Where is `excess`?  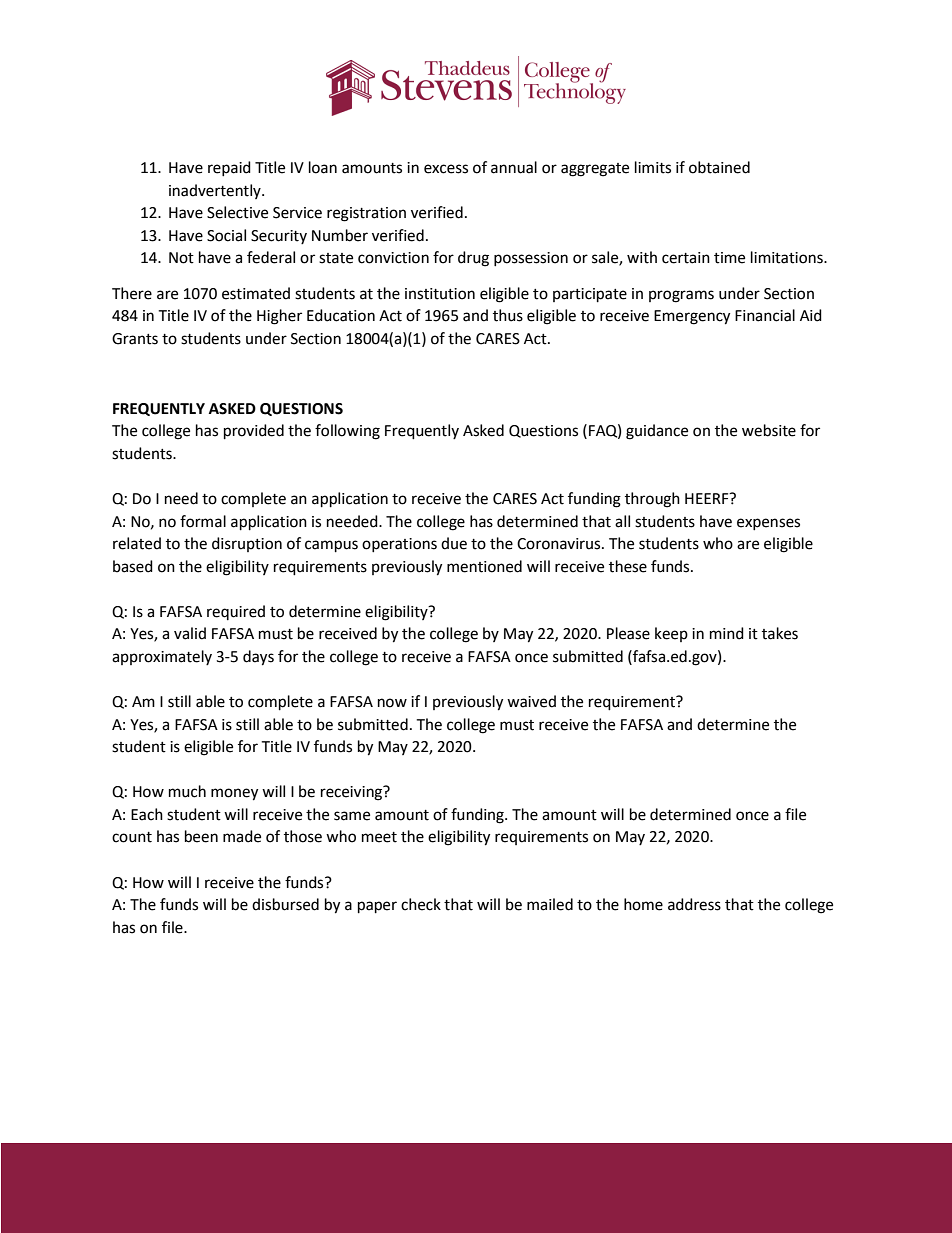 excess is located at coordinates (446, 169).
